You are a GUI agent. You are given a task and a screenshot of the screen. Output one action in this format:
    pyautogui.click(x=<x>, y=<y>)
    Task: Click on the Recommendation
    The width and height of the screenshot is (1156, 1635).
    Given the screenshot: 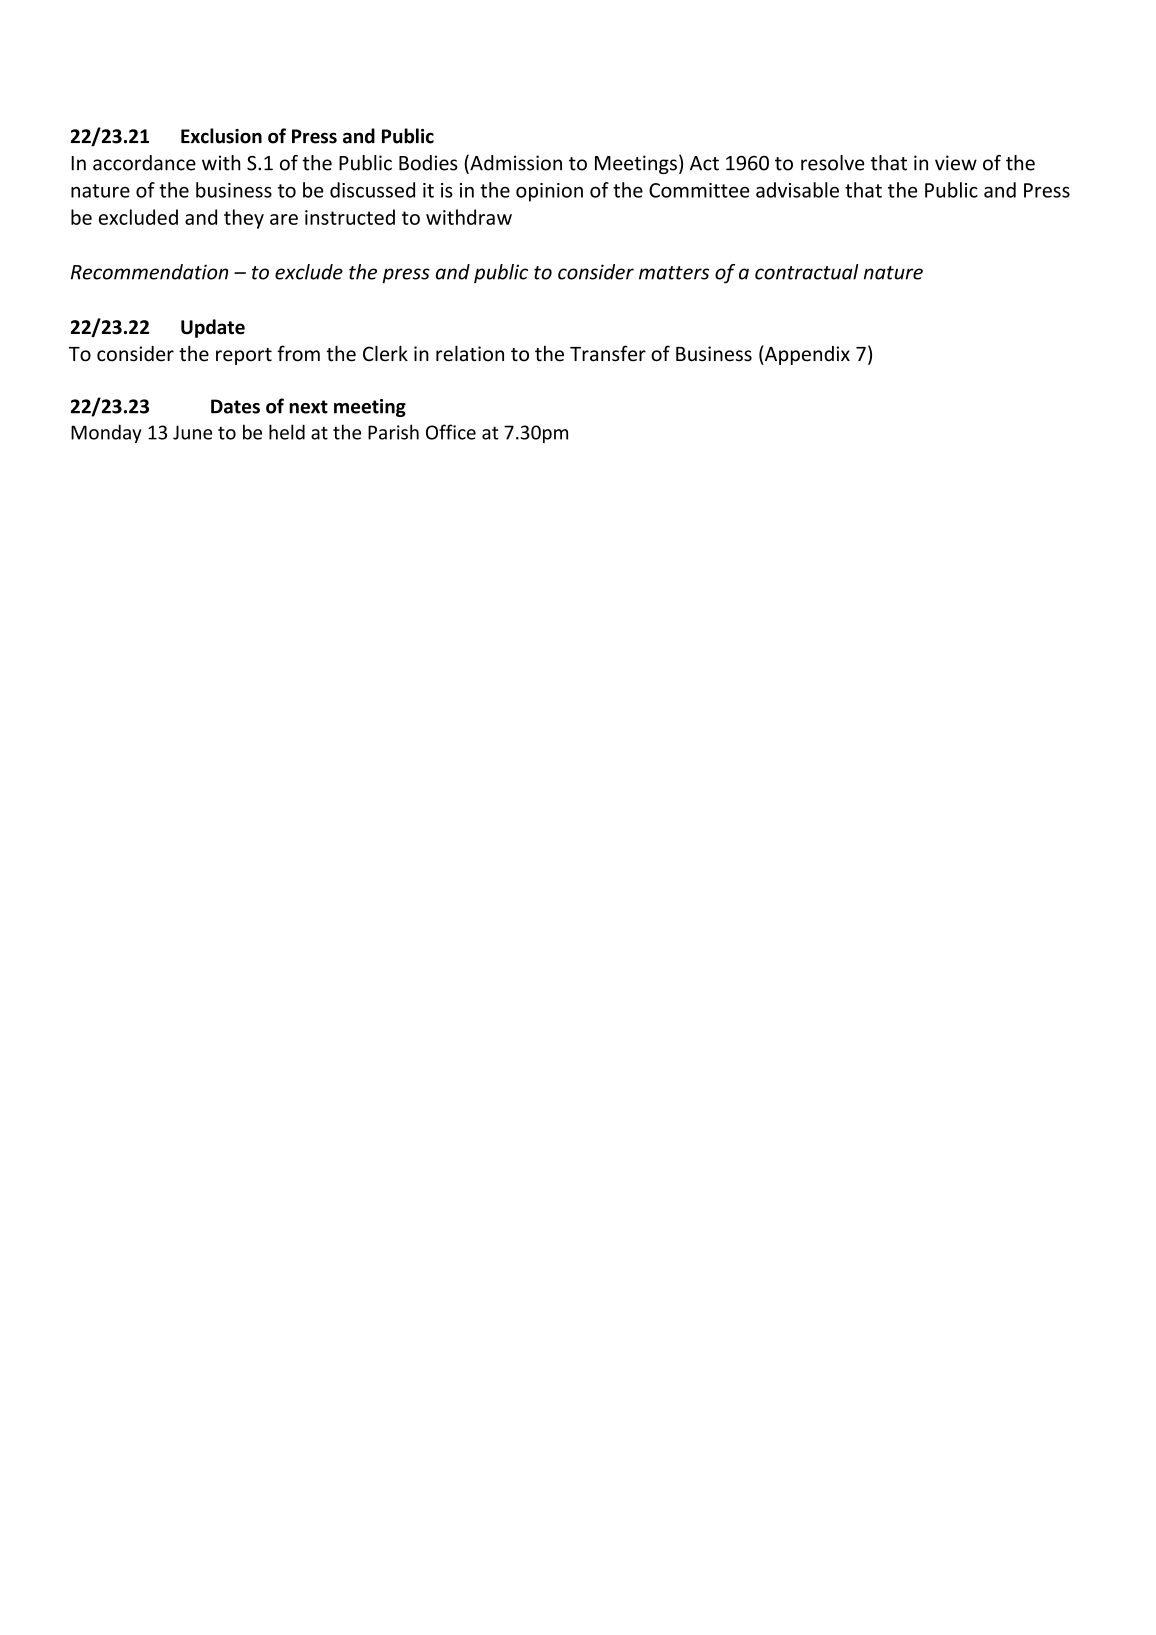 What is the action you would take?
    pyautogui.click(x=149, y=272)
